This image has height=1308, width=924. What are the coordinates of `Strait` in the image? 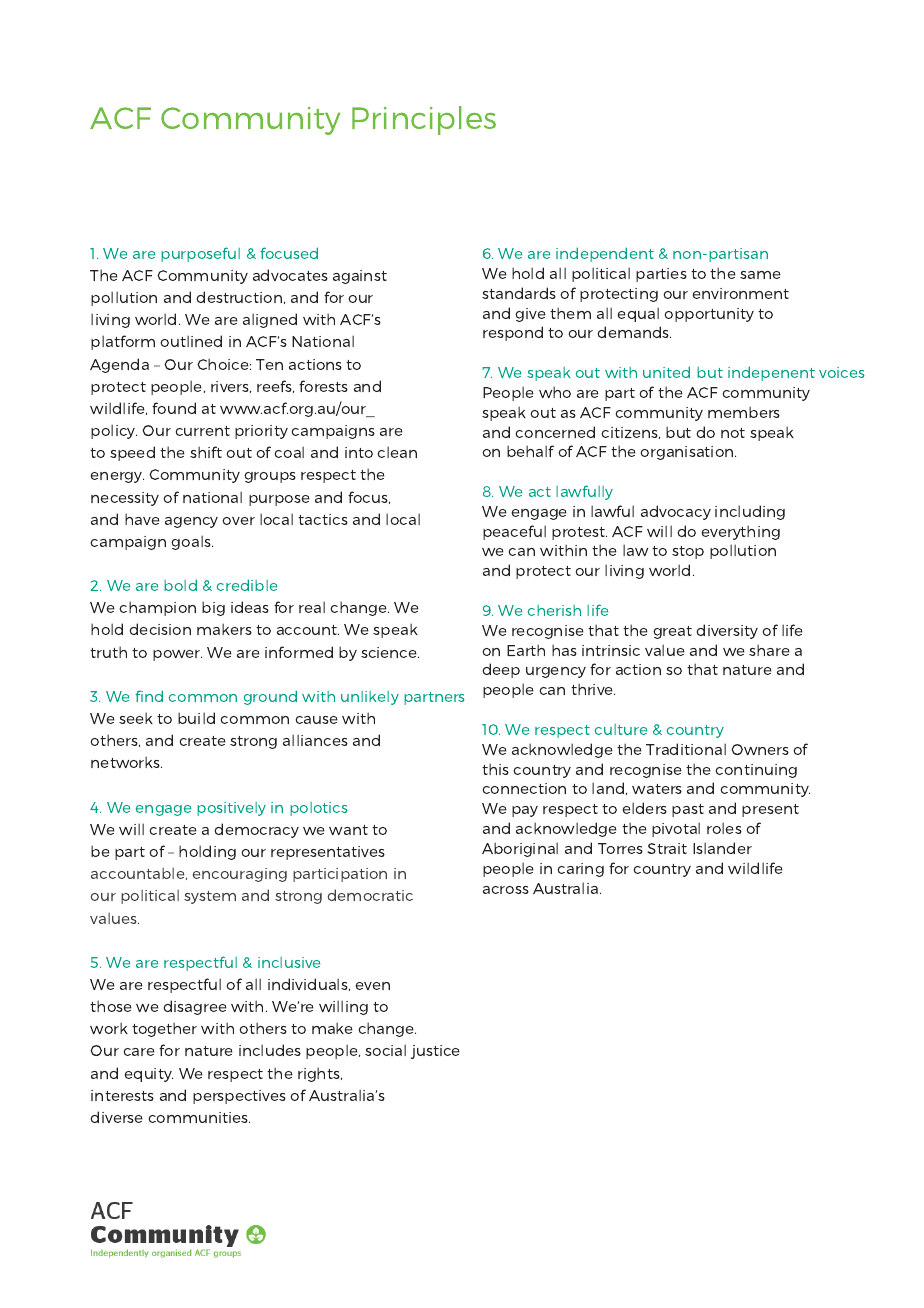 It's located at (667, 848).
